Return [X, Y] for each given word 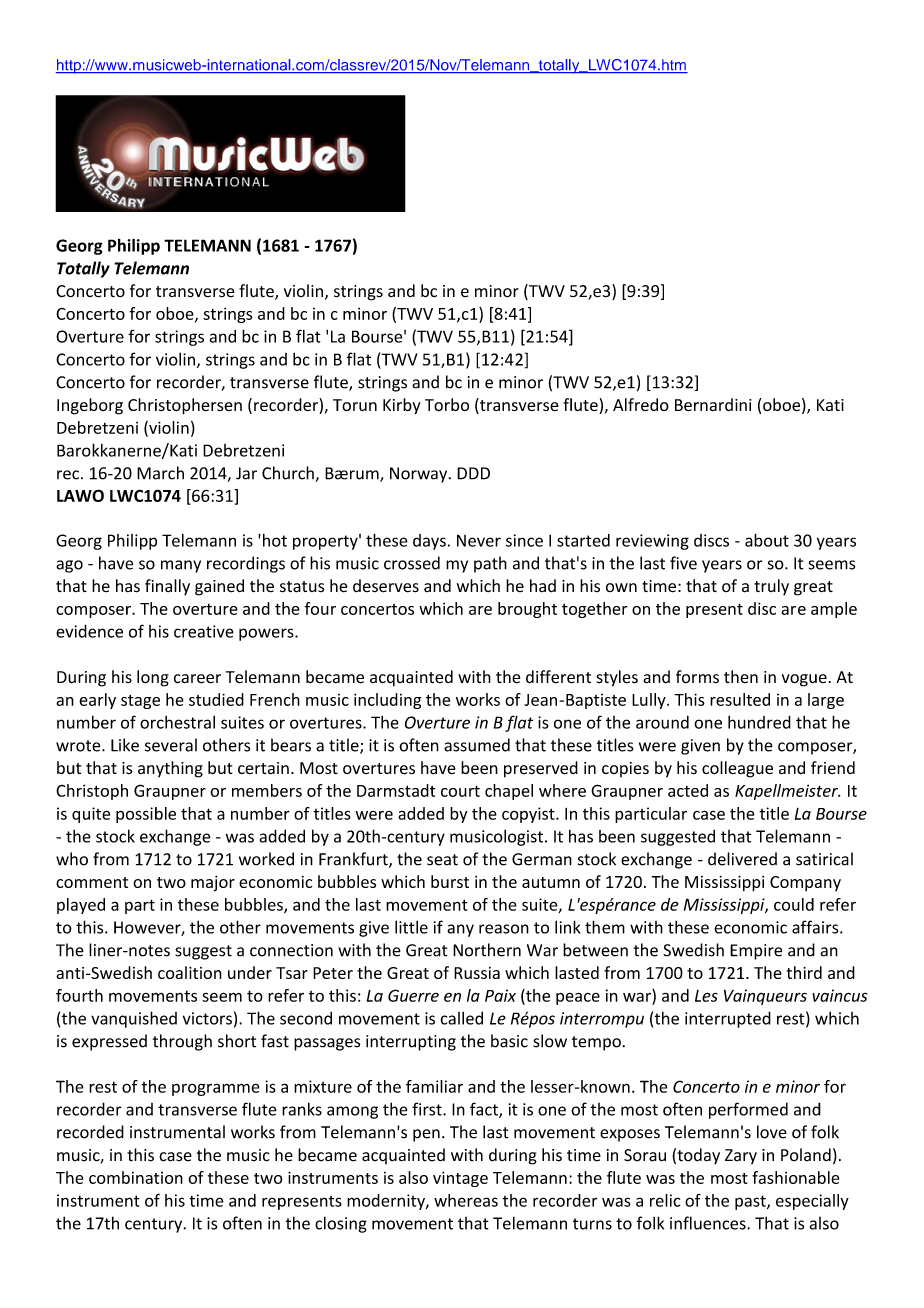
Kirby [401, 406]
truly [771, 587]
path [490, 564]
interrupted [728, 1019]
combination [136, 1177]
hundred [759, 722]
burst [450, 881]
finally [167, 587]
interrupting [411, 1043]
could [794, 904]
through [182, 1042]
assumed [477, 745]
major [213, 884]
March [160, 473]
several [171, 745]
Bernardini [713, 405]
